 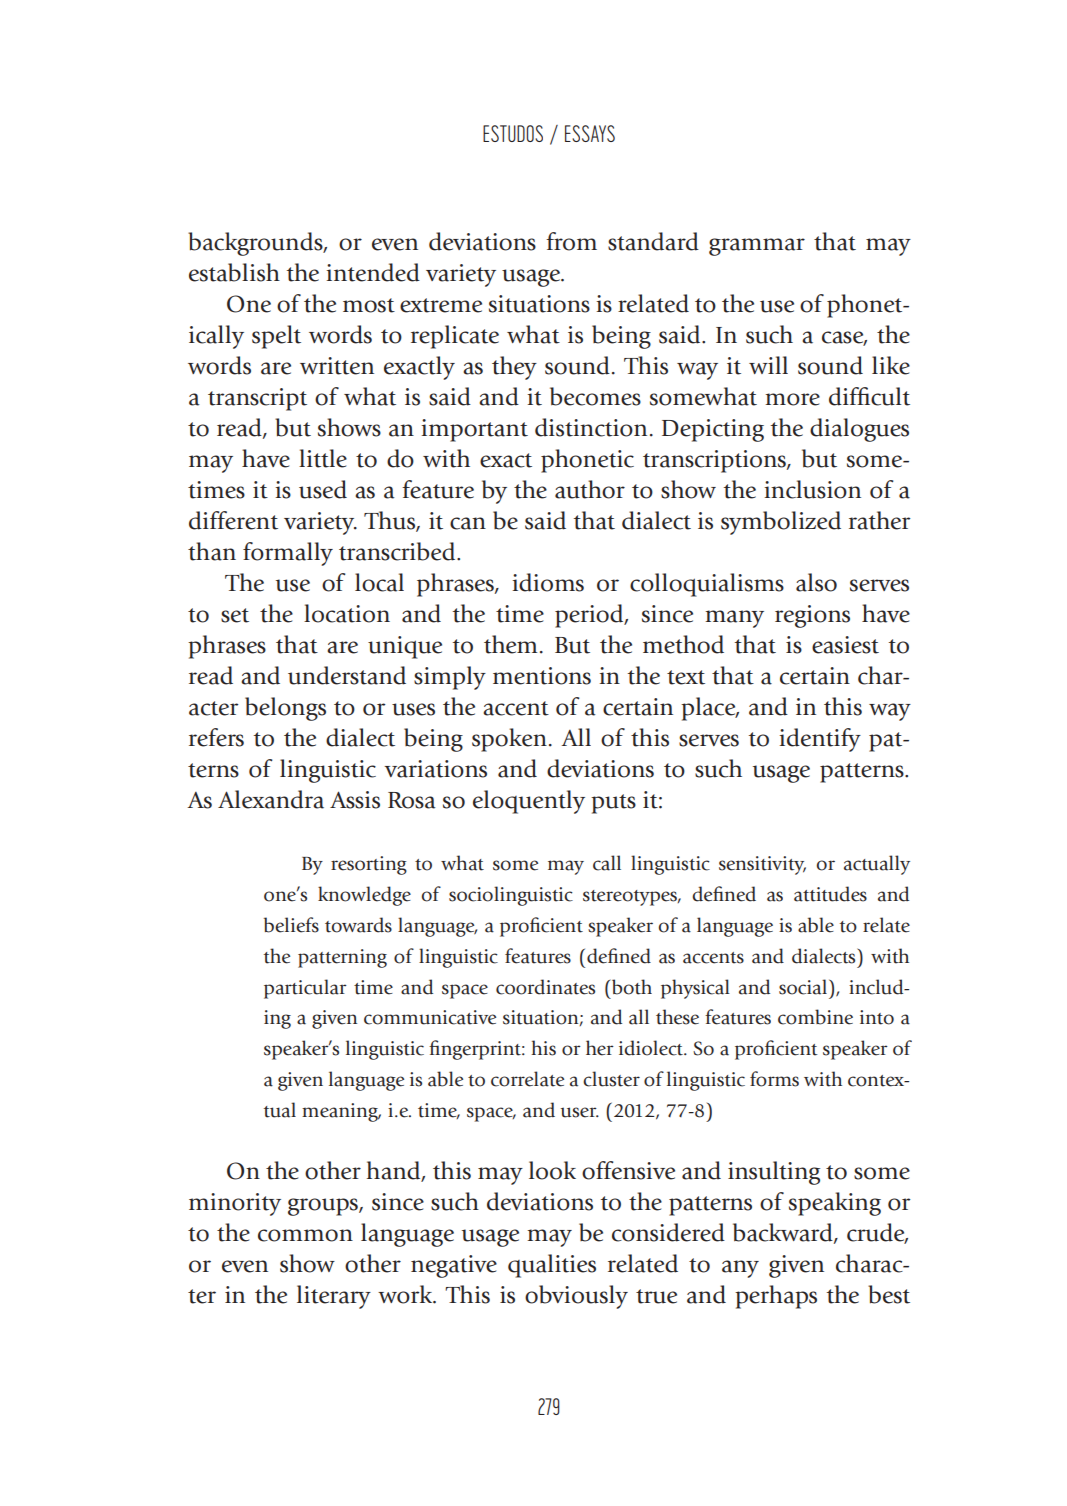 What do you see at coordinates (323, 458) in the image?
I see `little` at bounding box center [323, 458].
